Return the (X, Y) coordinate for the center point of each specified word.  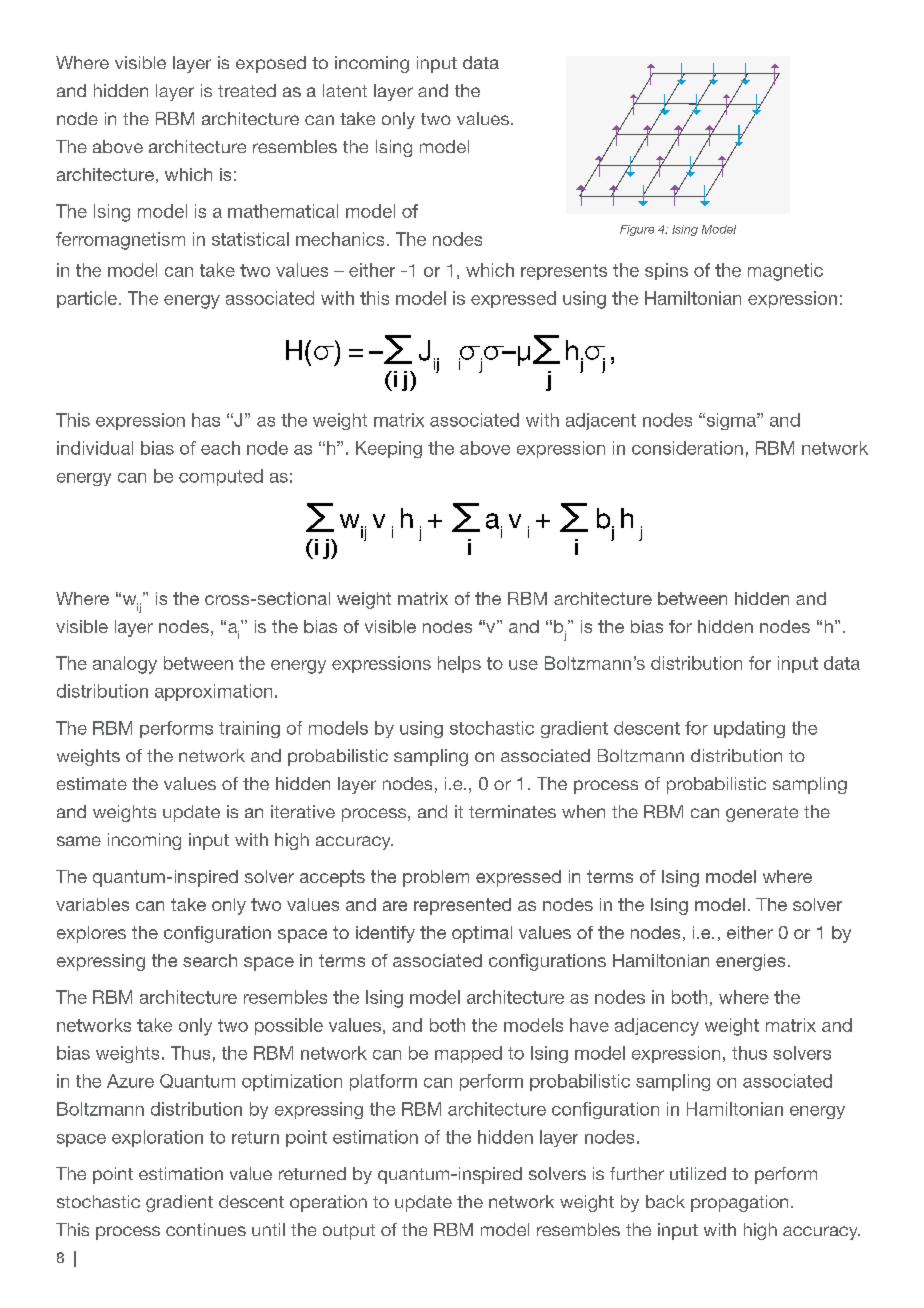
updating (749, 729)
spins (666, 271)
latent (345, 90)
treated (247, 90)
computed (221, 477)
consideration (687, 448)
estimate (92, 783)
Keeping (389, 449)
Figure (637, 230)
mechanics (340, 239)
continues (206, 1229)
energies (750, 962)
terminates (512, 811)
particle (87, 299)
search (210, 960)
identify (385, 934)
